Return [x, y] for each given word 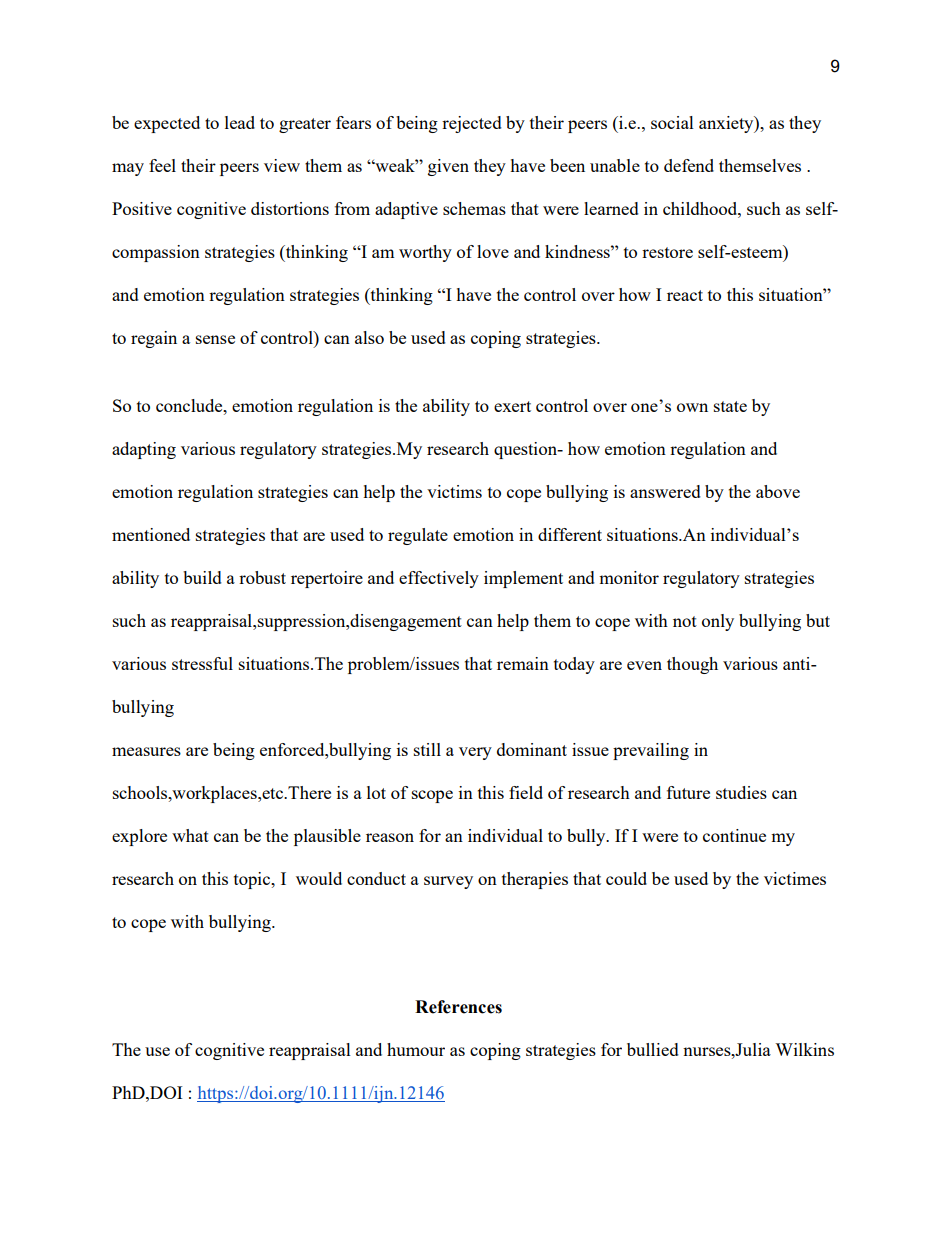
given [448, 167]
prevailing [651, 751]
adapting [144, 450]
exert [512, 406]
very [475, 753]
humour [416, 1049]
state [730, 406]
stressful [202, 663]
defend [689, 165]
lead [240, 122]
